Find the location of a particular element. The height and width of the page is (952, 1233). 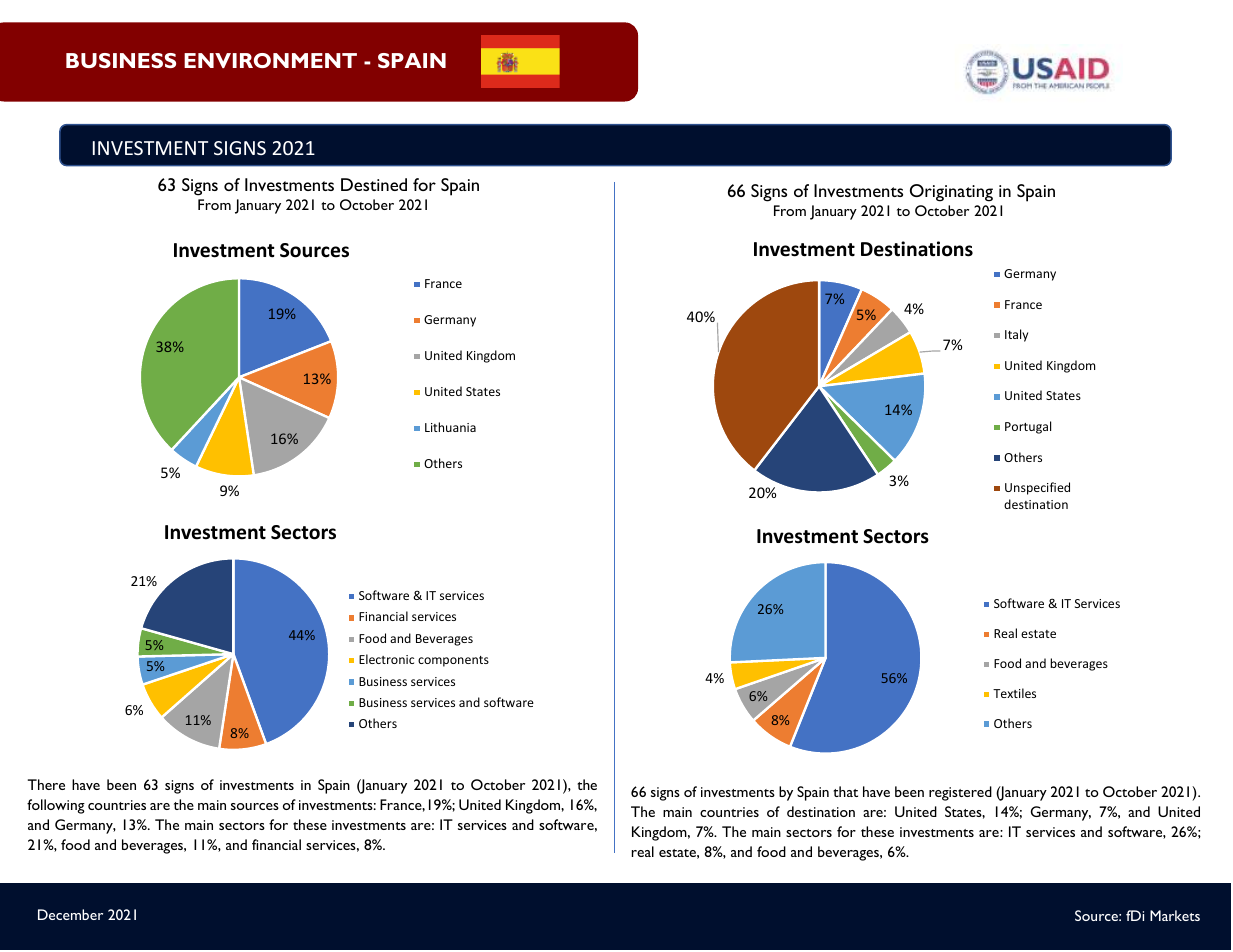

Italy is located at coordinates (1016, 335).
